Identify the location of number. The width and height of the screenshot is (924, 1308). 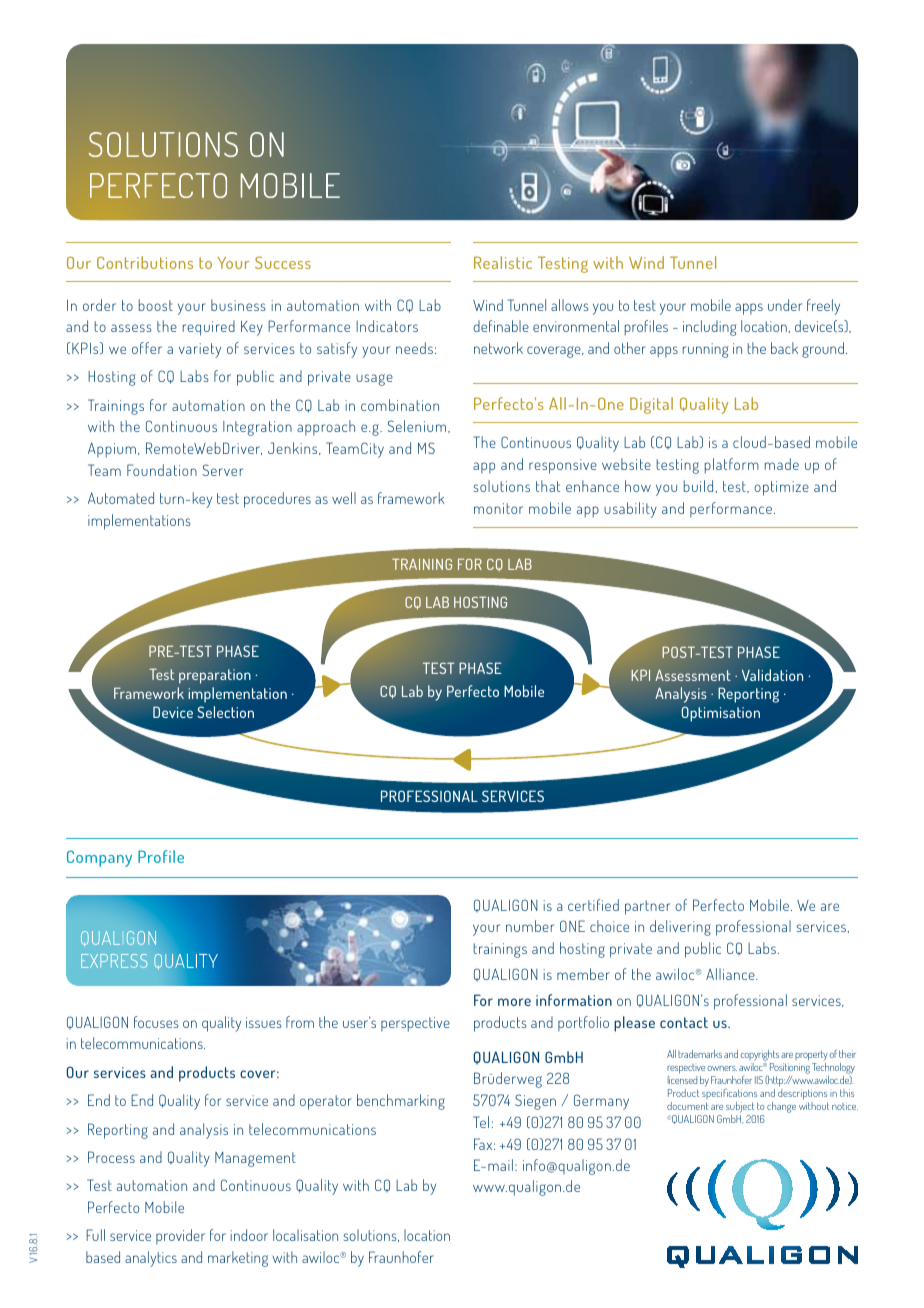
(530, 926).
